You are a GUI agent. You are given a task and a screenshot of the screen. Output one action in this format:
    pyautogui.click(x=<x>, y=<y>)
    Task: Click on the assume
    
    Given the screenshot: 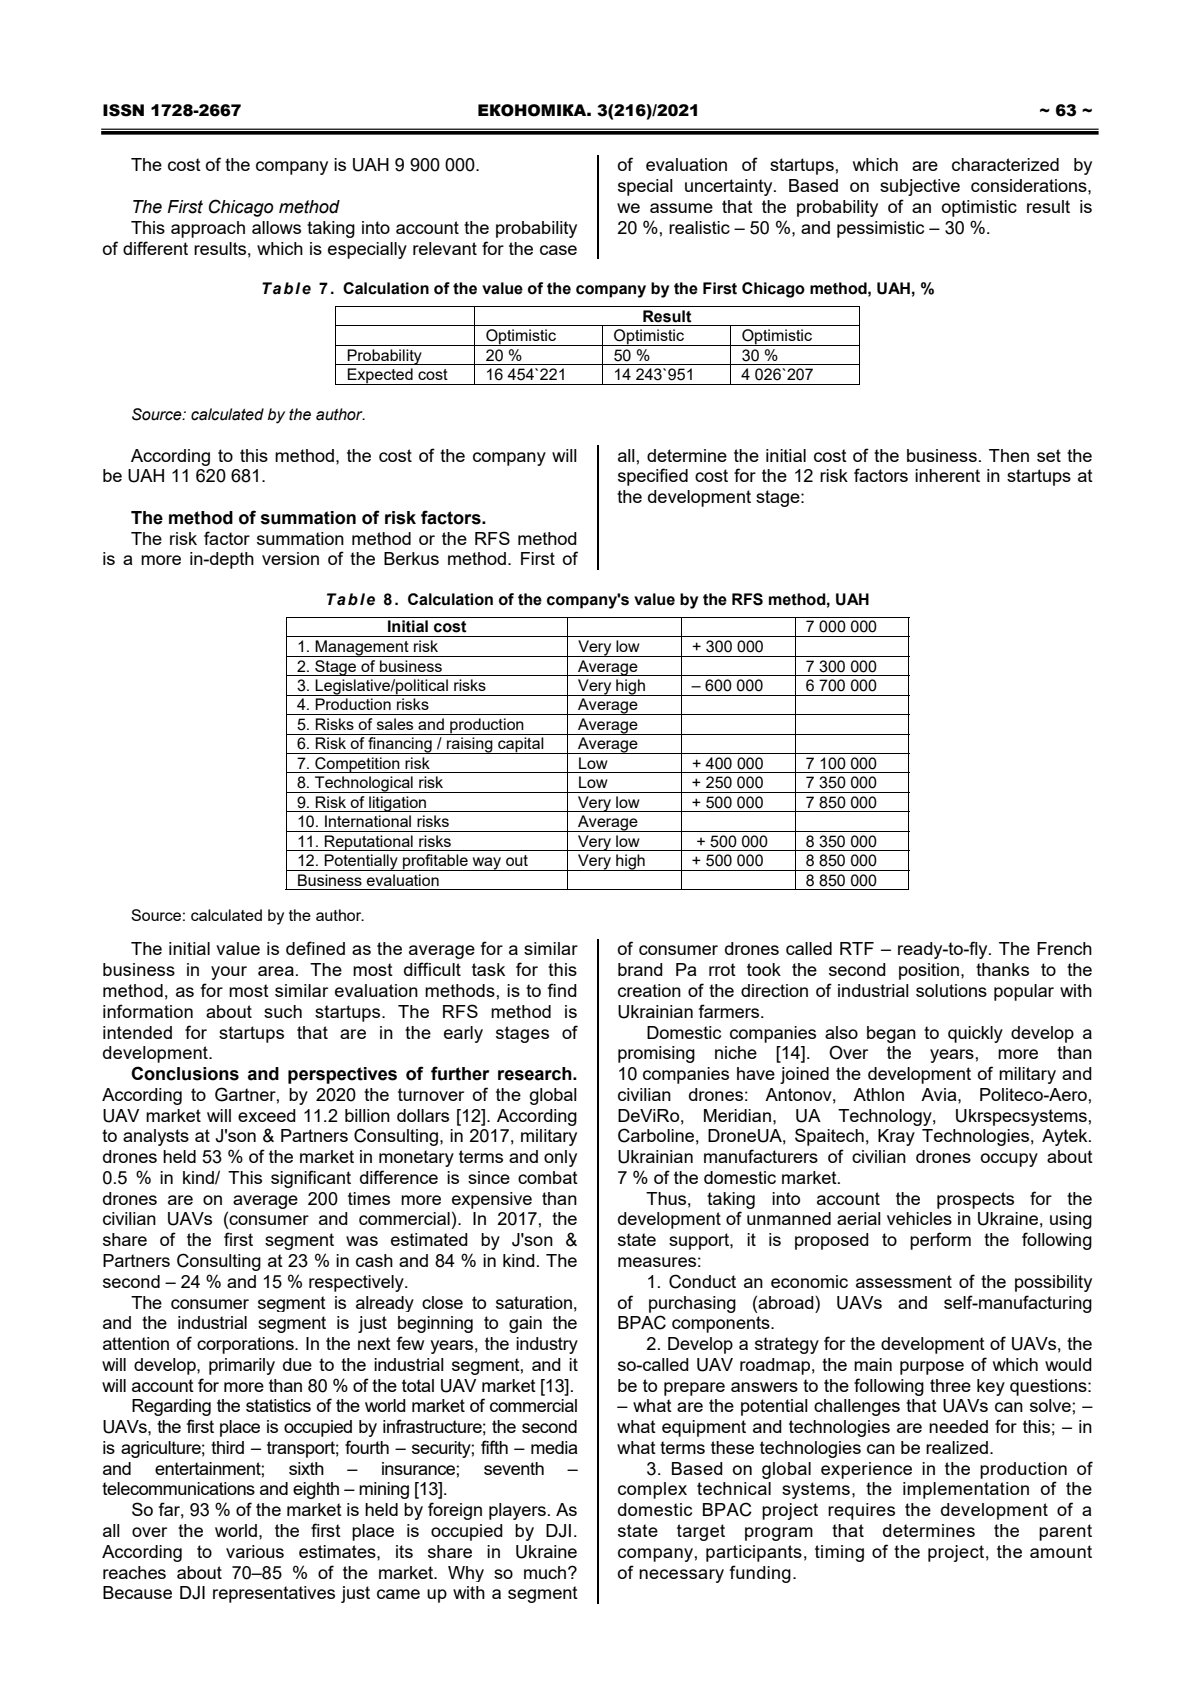 What is the action you would take?
    pyautogui.click(x=681, y=208)
